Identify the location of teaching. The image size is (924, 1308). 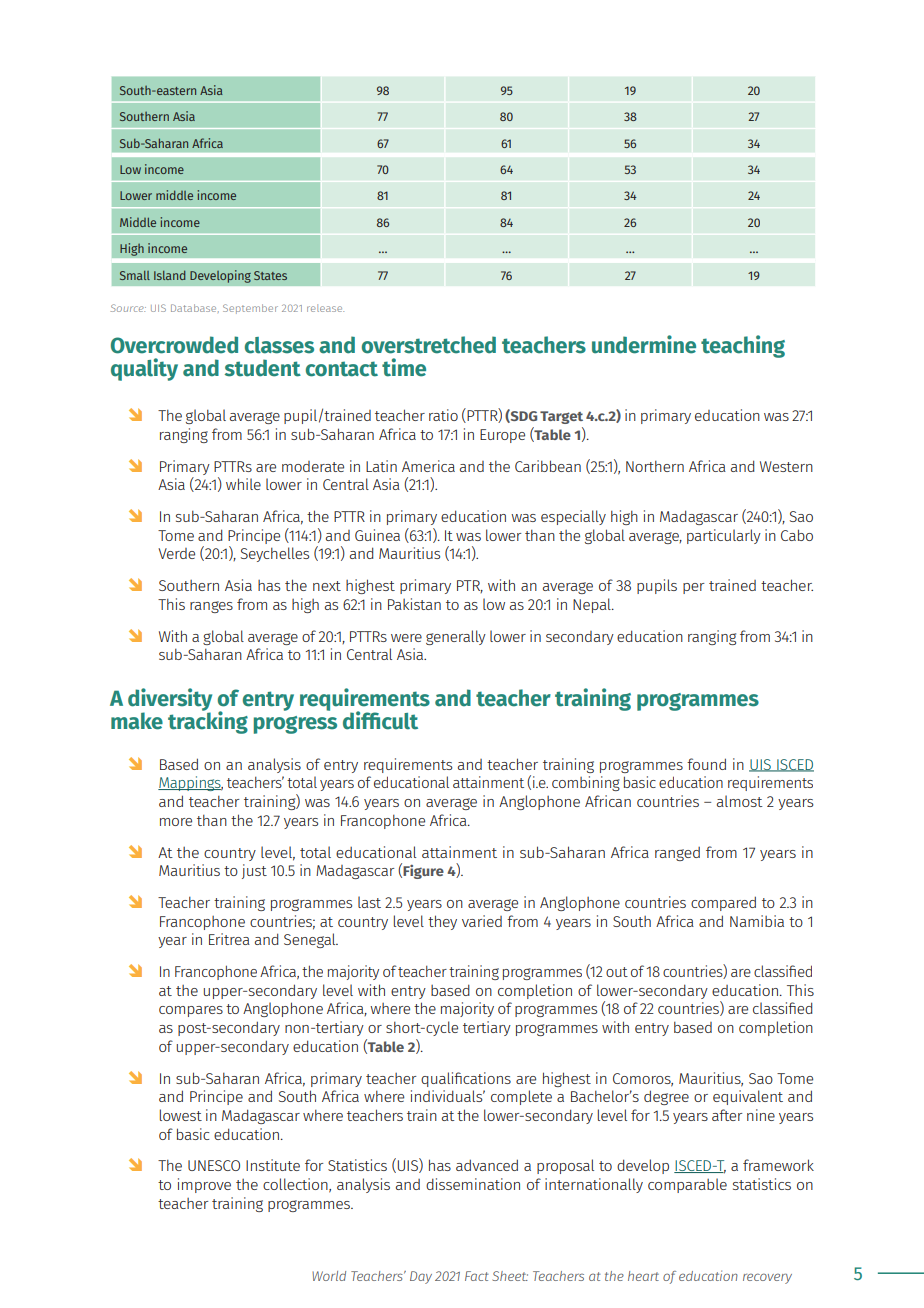
(743, 346).
